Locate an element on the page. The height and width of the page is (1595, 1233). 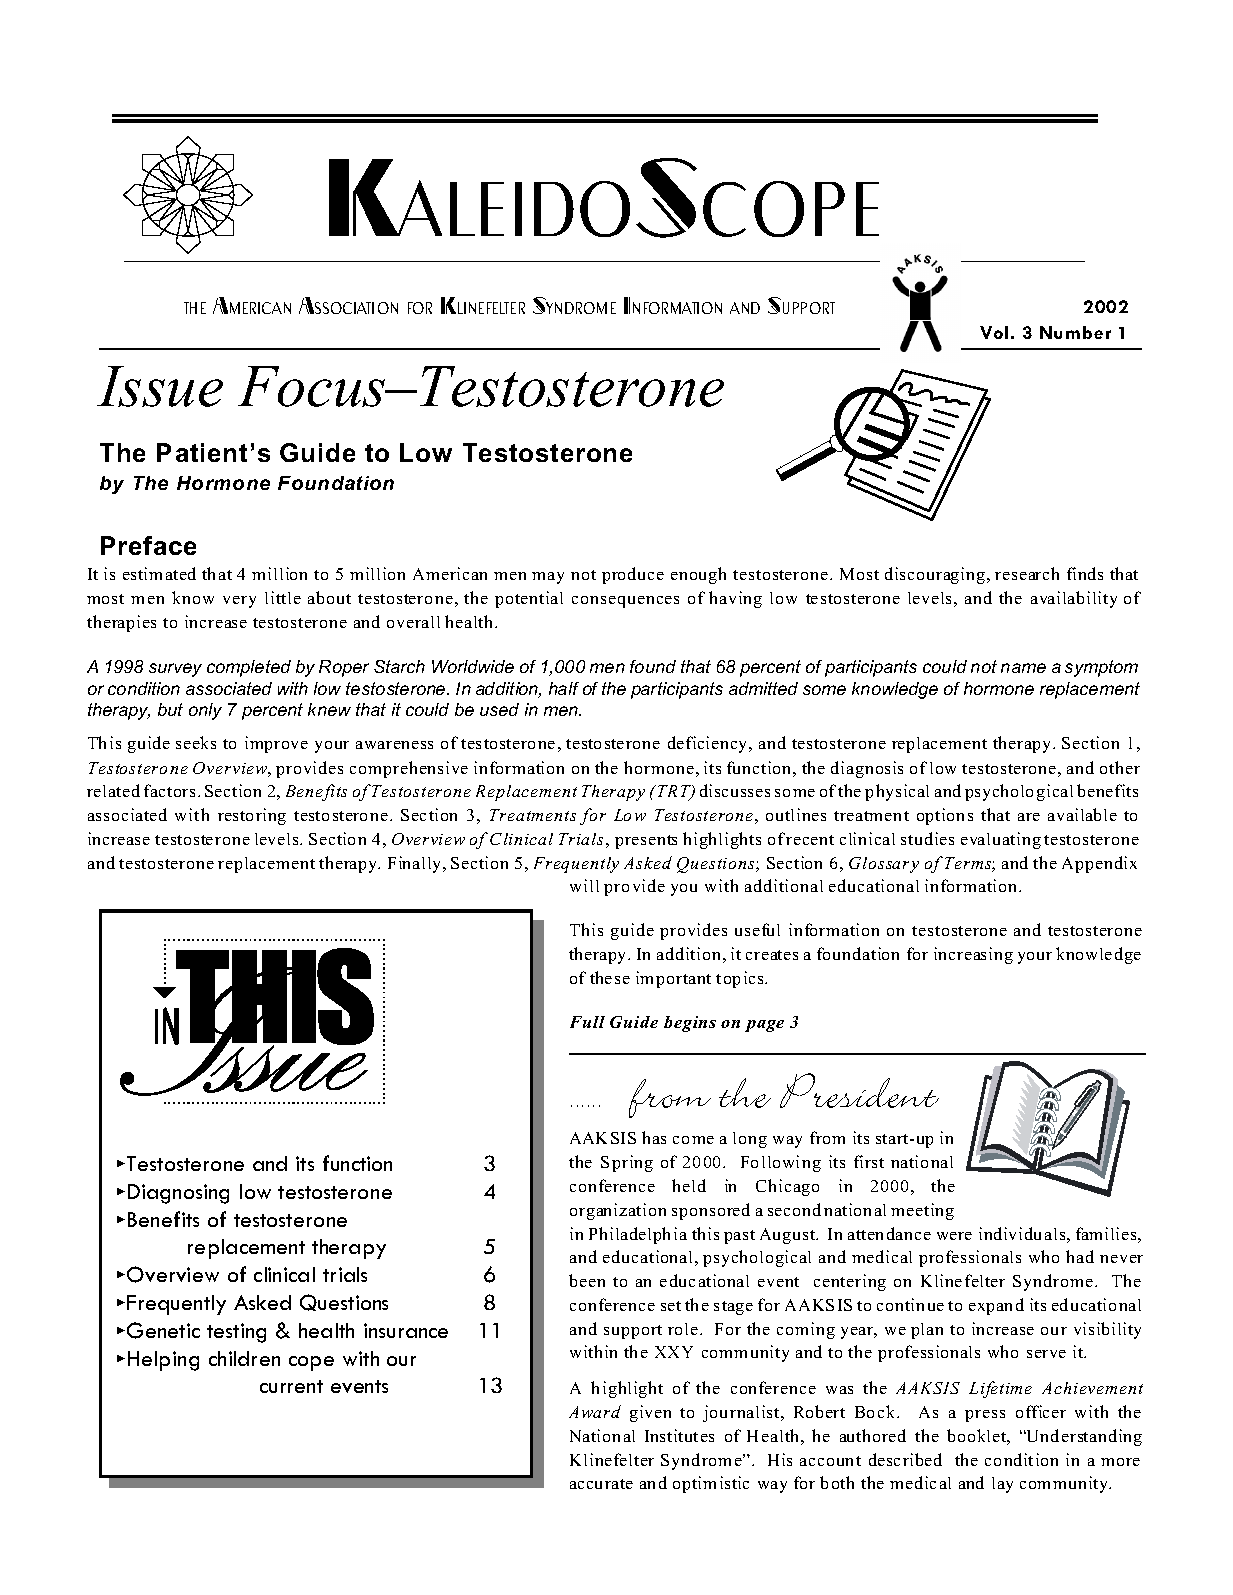
options is located at coordinates (945, 816).
